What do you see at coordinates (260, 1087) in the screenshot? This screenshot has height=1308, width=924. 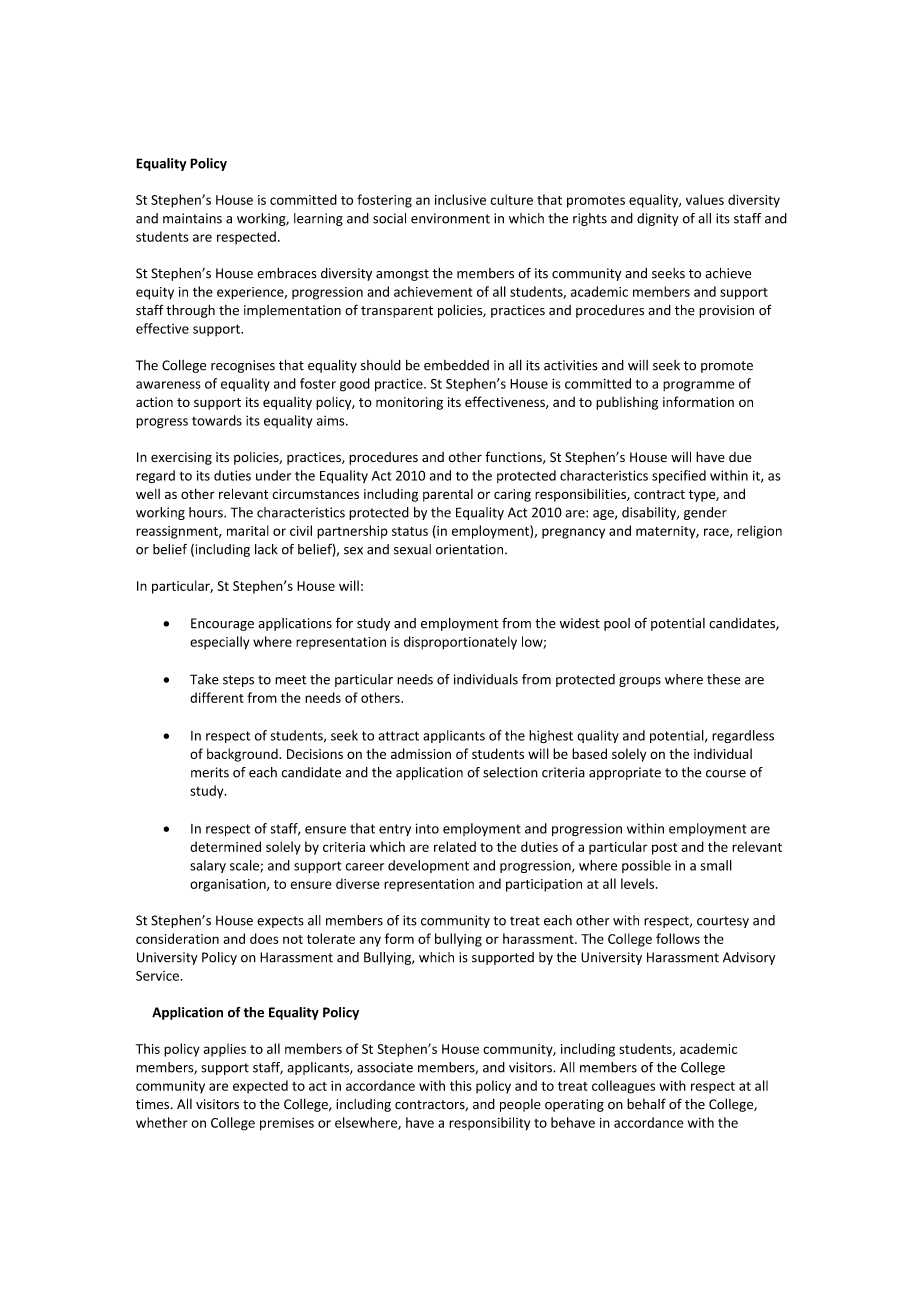 I see `expected` at bounding box center [260, 1087].
